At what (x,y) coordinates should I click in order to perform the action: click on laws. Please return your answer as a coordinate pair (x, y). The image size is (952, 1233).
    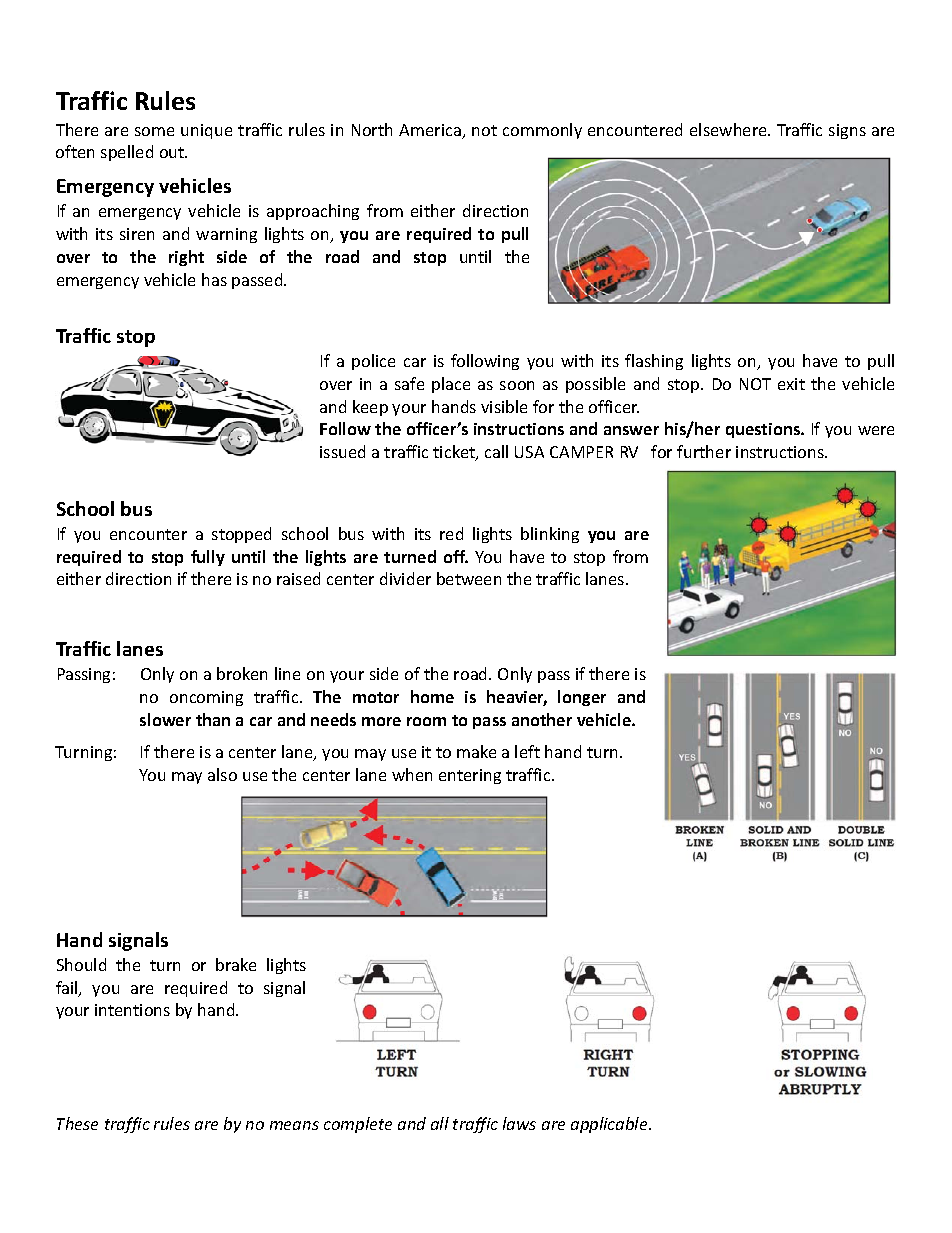
    Looking at the image, I should click on (519, 1123).
